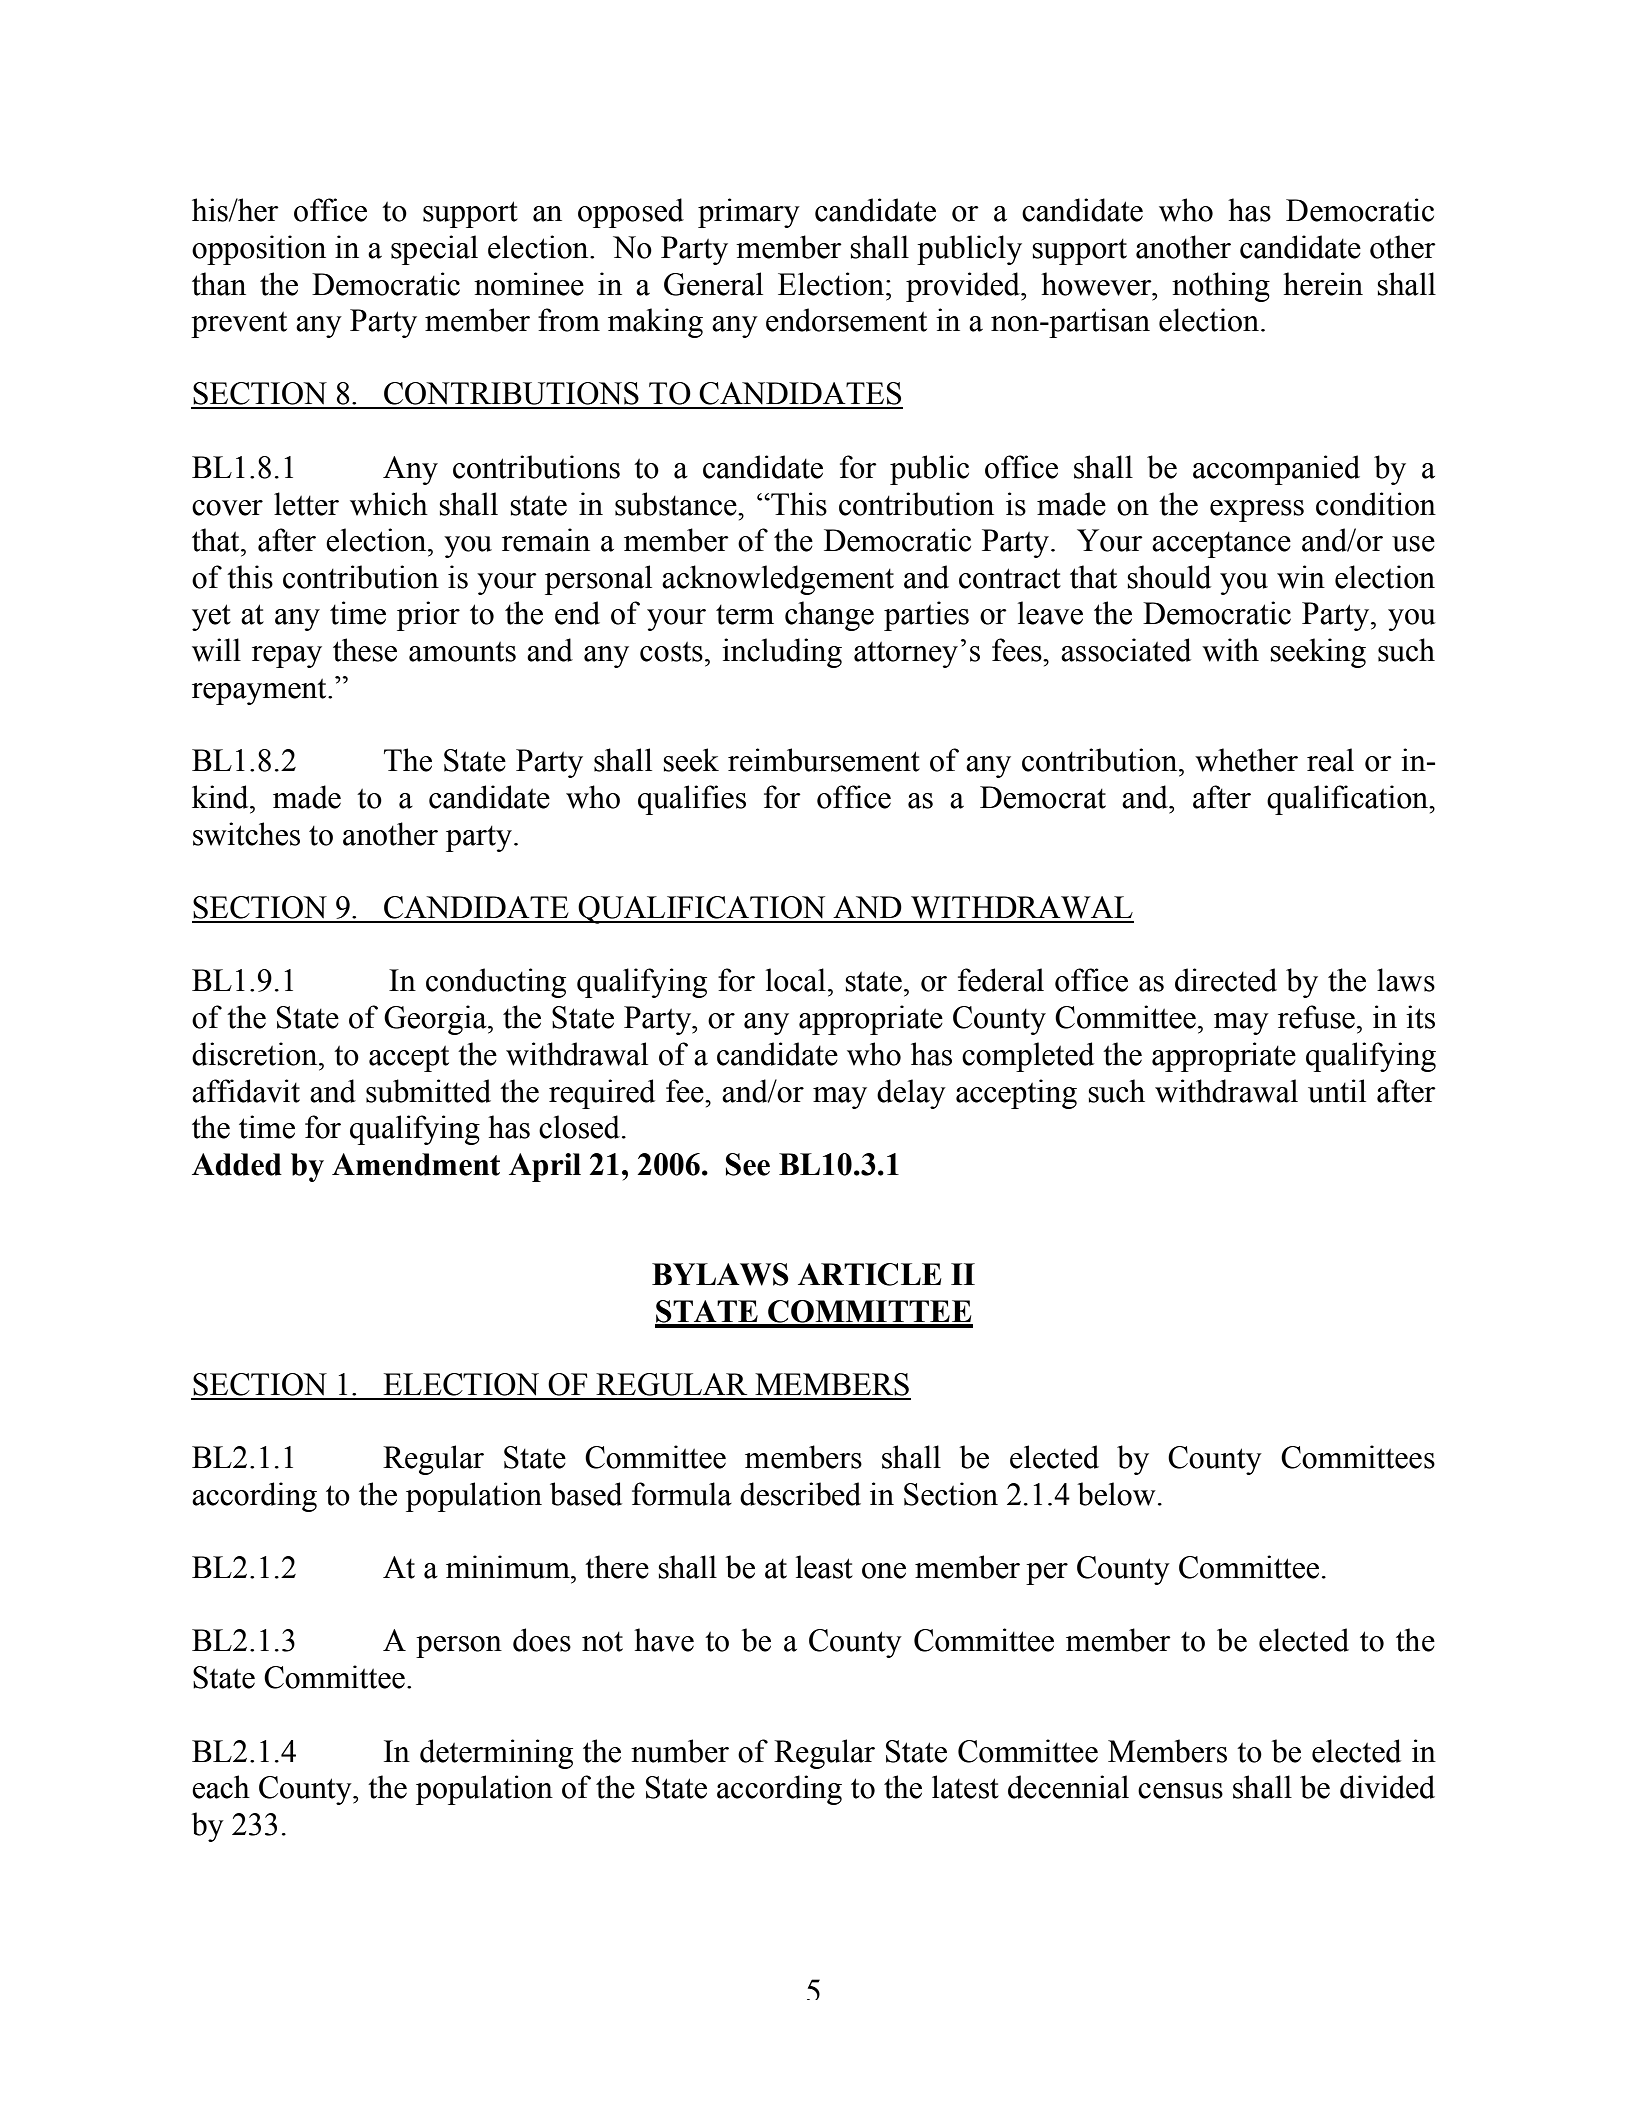 The image size is (1627, 2105). Describe the element at coordinates (434, 250) in the image. I see `special` at that location.
